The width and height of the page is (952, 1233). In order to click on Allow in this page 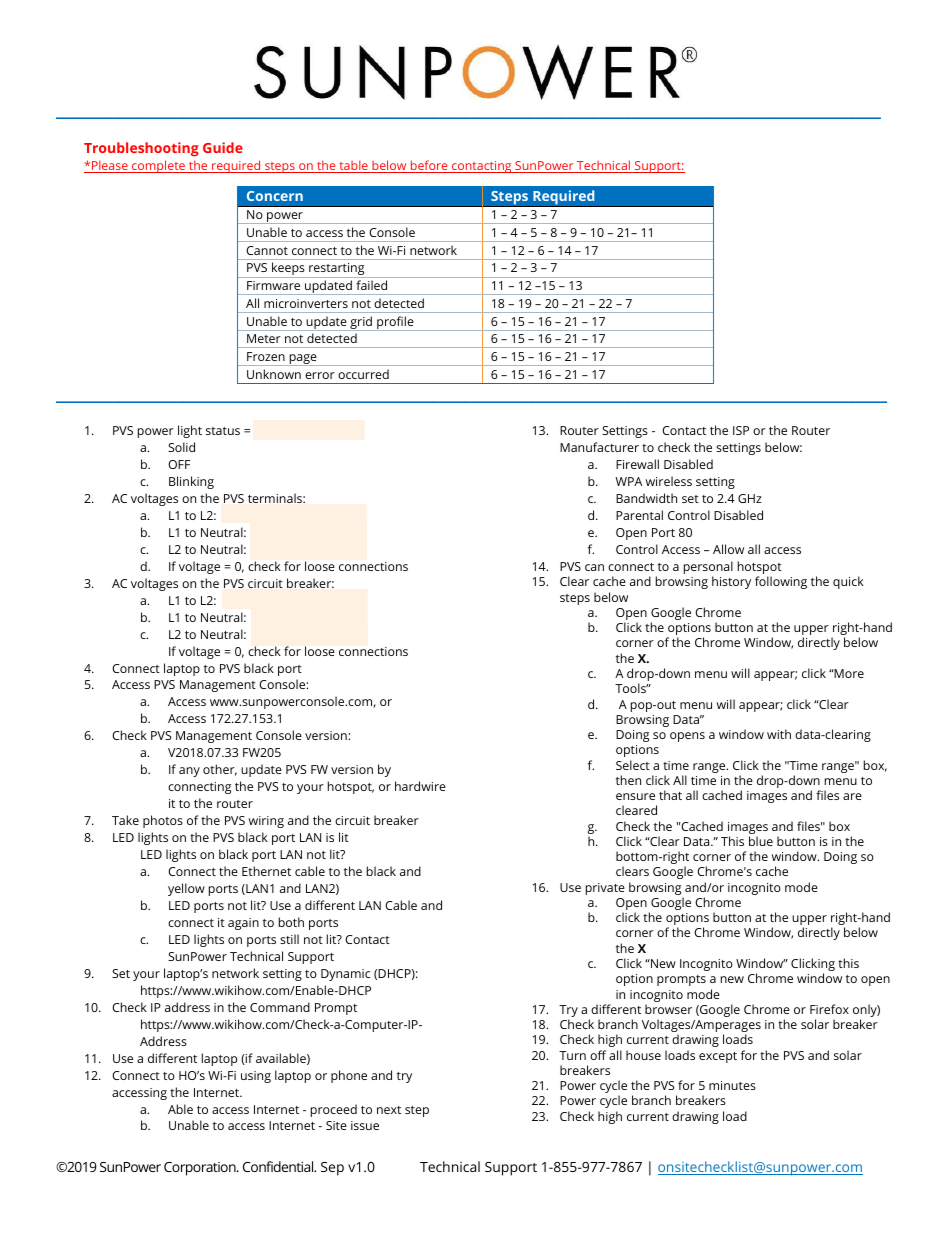, I will do `click(728, 549)`.
